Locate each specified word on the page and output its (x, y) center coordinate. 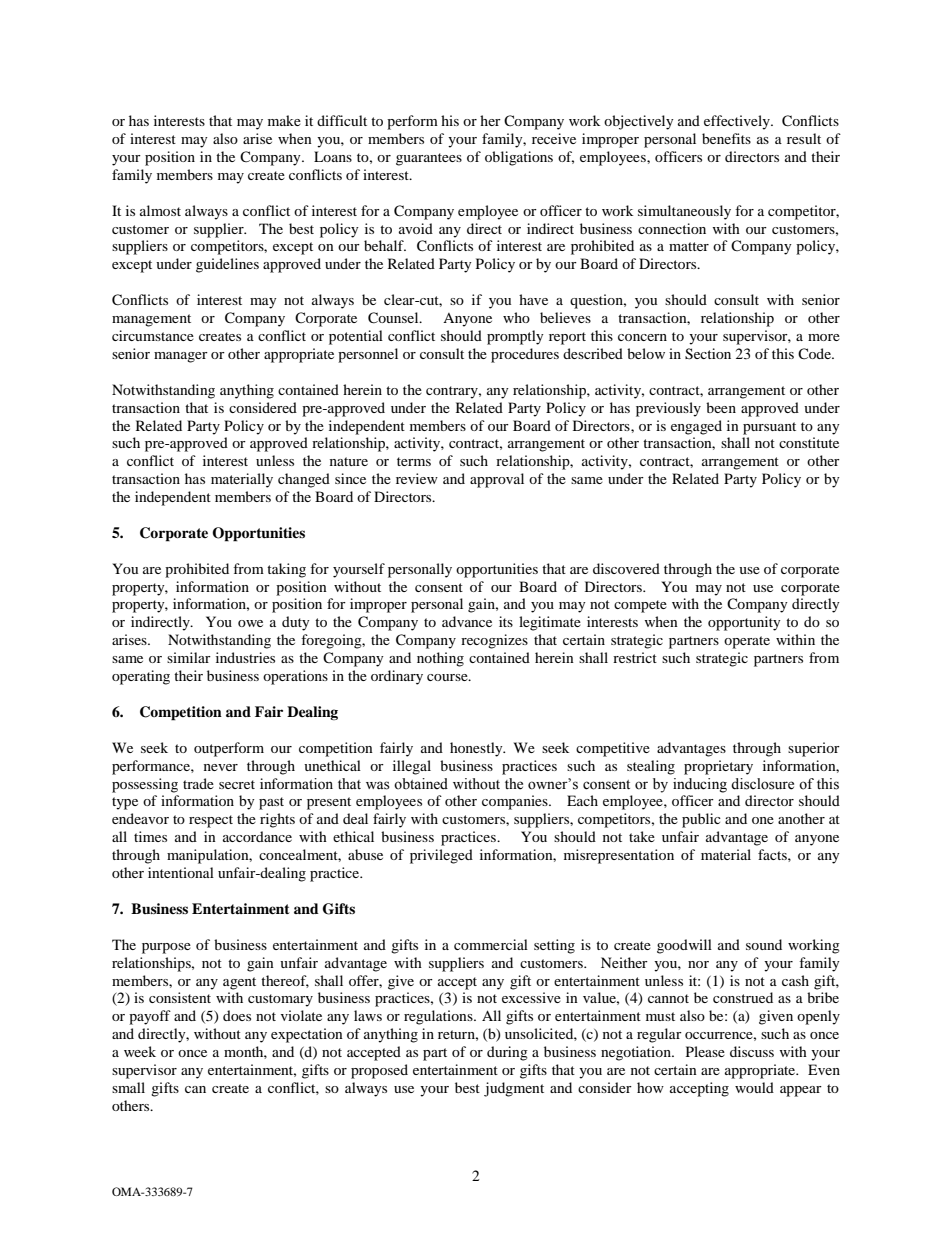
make (284, 120)
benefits (726, 138)
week (140, 1051)
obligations (519, 158)
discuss (752, 1051)
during (507, 1053)
